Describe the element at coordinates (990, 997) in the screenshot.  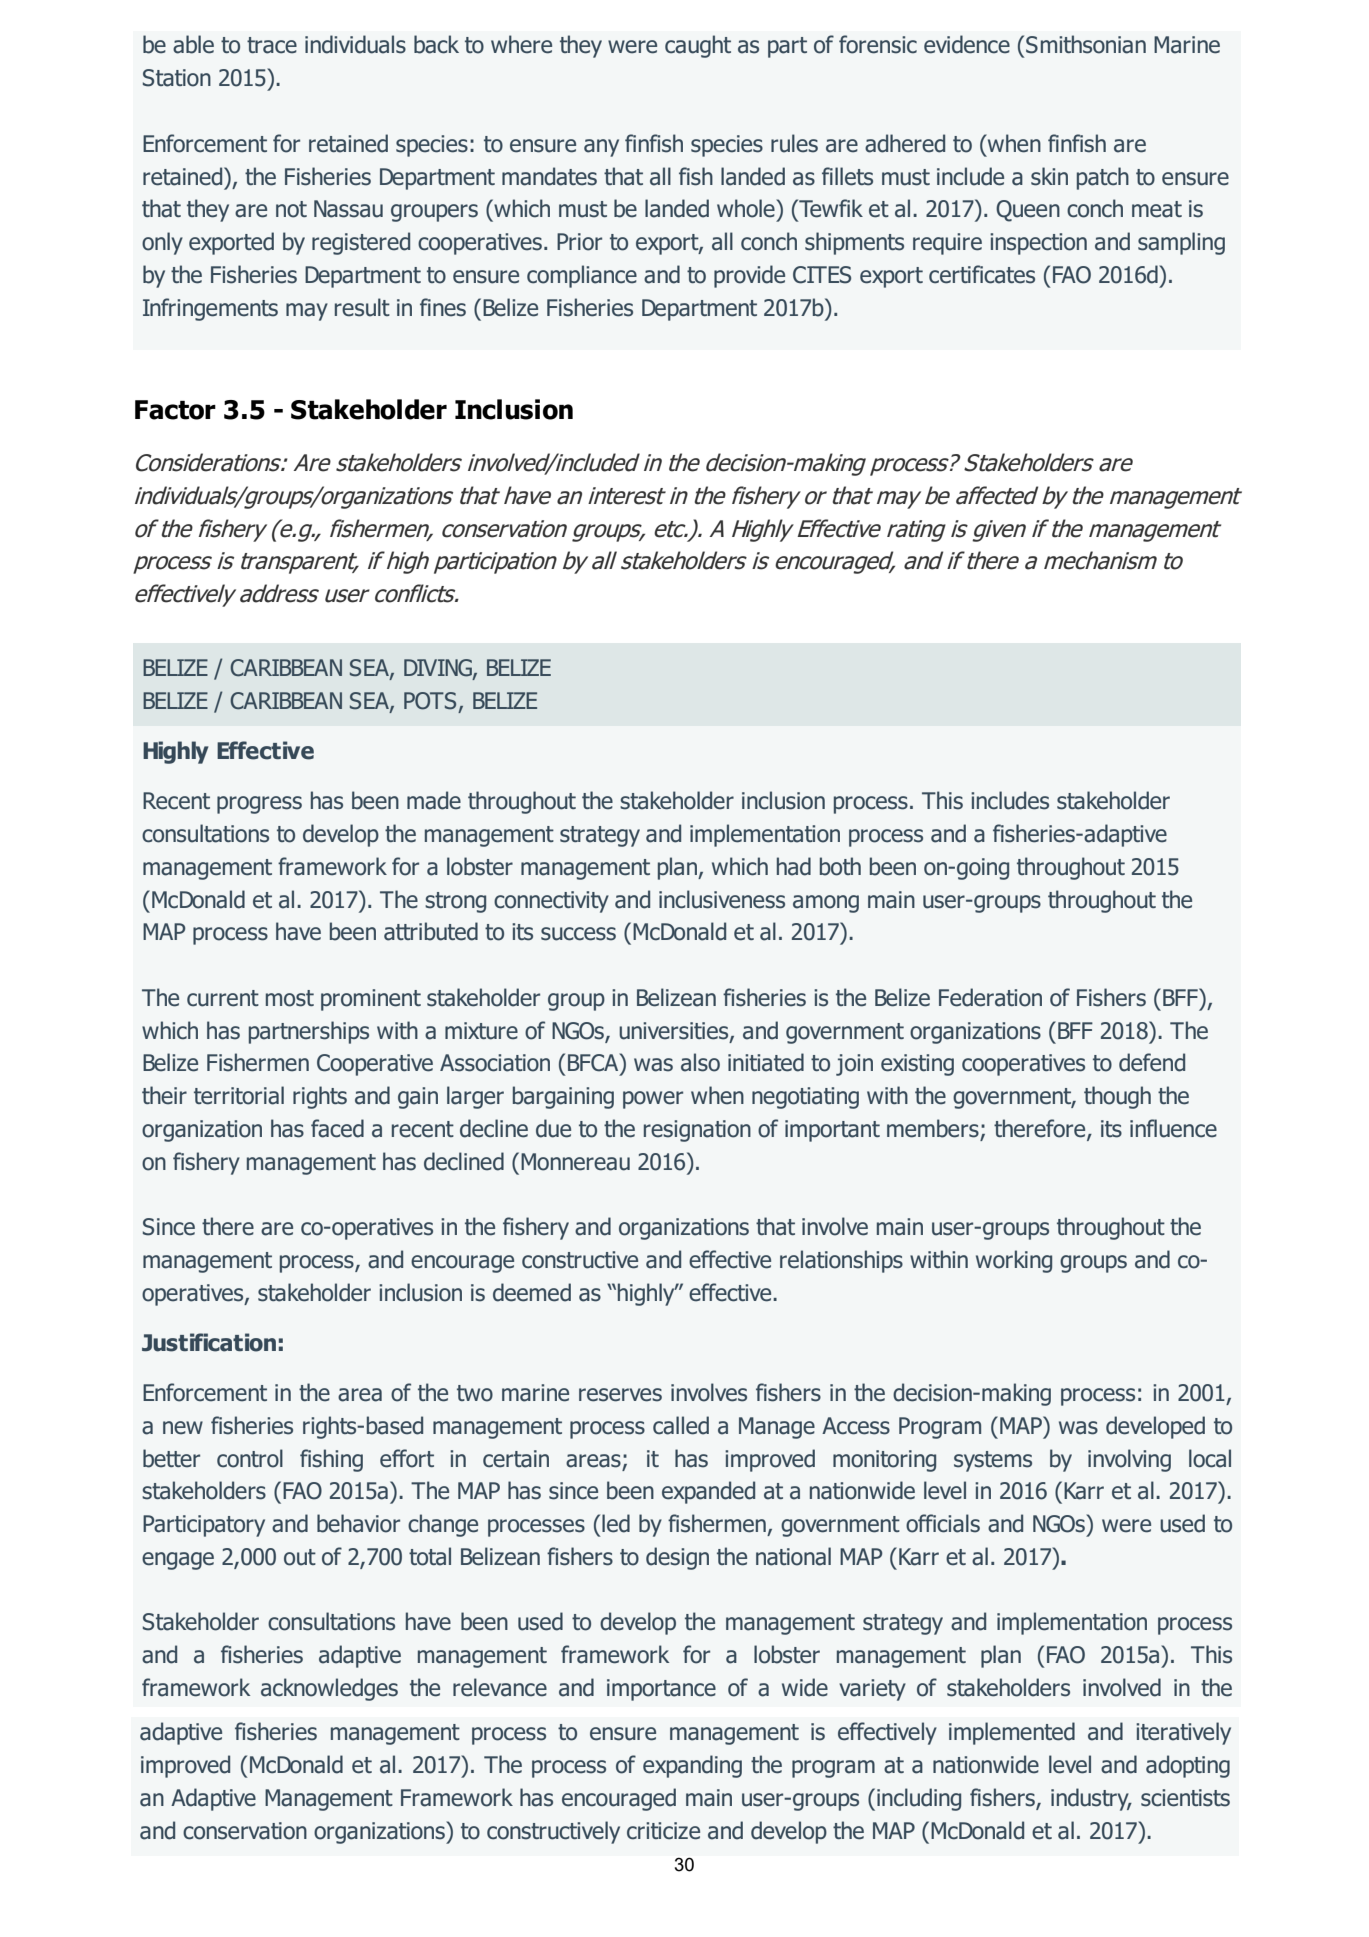
I see `Federation` at that location.
